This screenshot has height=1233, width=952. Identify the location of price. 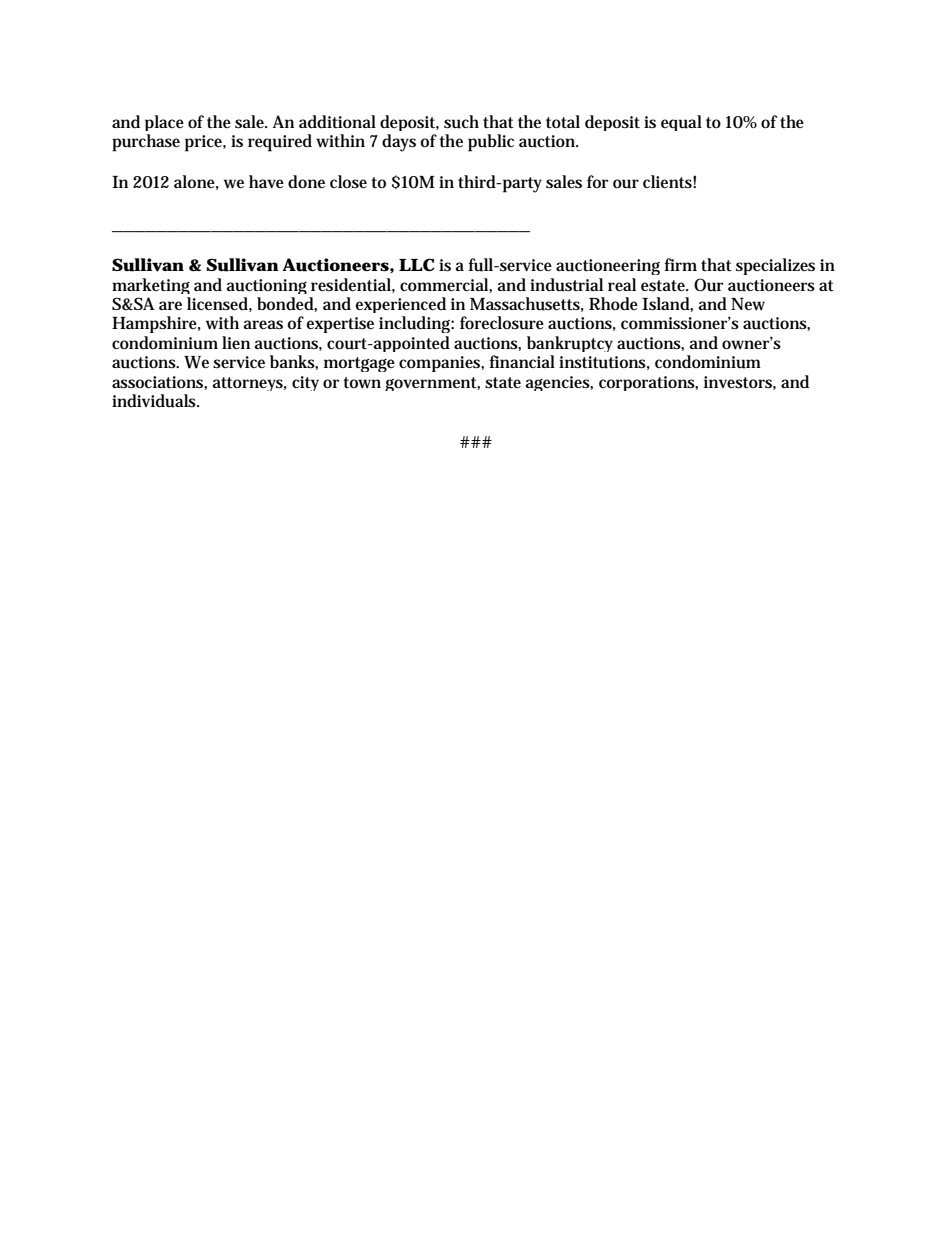
(205, 143).
